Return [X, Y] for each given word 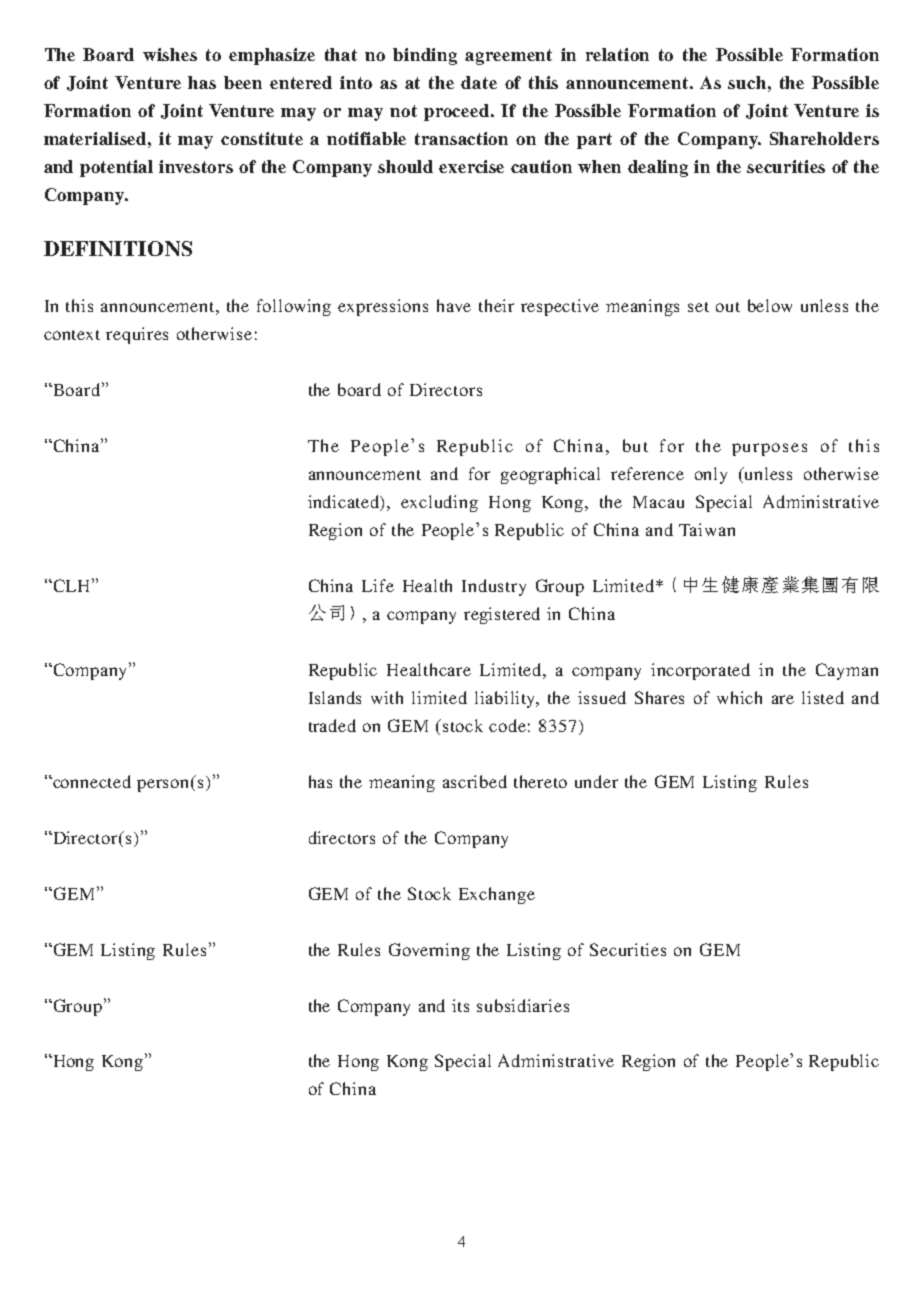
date [479, 82]
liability [507, 699]
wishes [170, 54]
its [460, 1005]
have [454, 305]
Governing [429, 951]
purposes [769, 449]
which [739, 697]
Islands [335, 697]
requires [137, 335]
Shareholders [824, 138]
